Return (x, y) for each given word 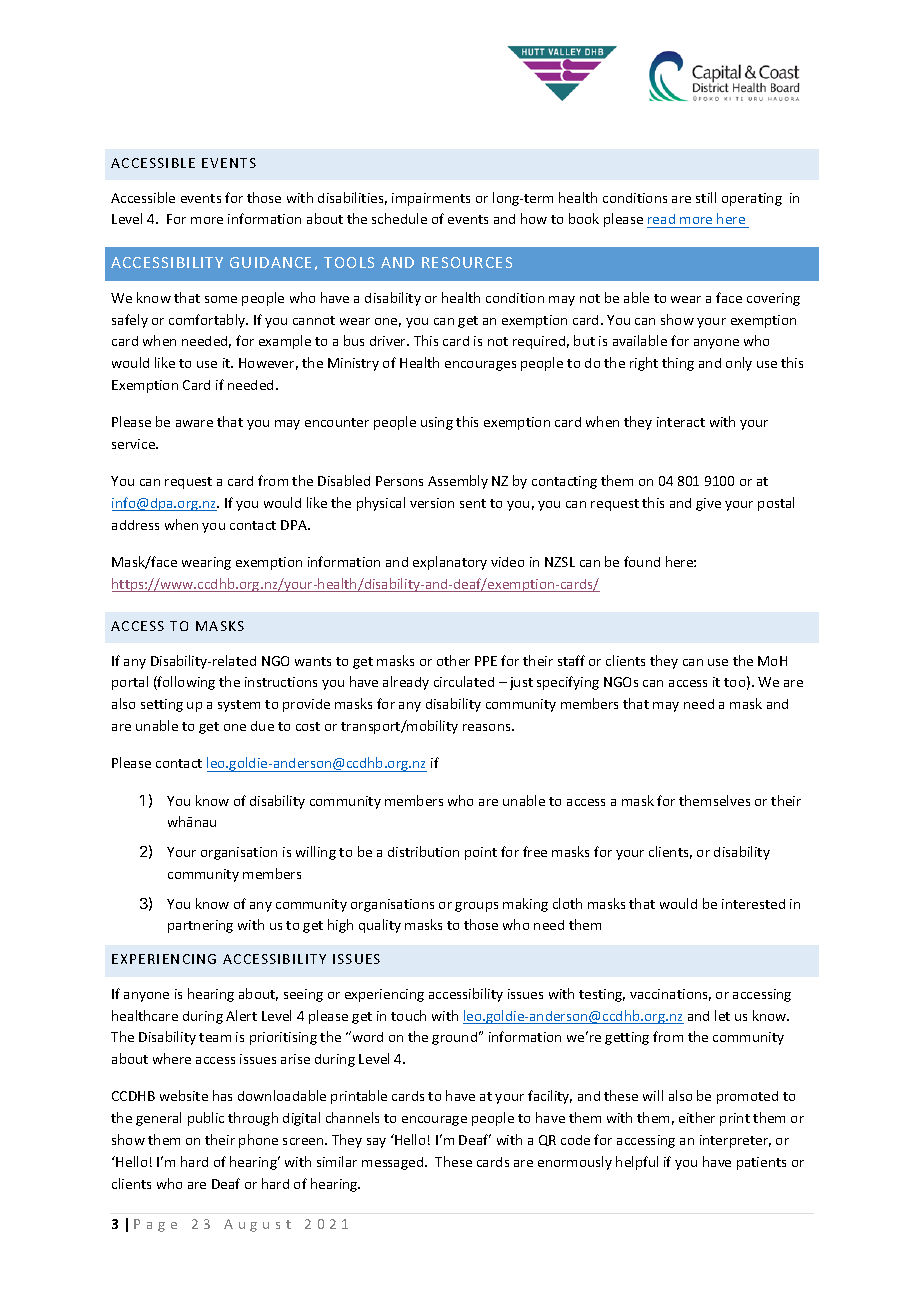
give (708, 504)
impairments (431, 199)
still (706, 197)
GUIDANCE (270, 262)
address (135, 525)
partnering (200, 926)
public (206, 1119)
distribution (423, 851)
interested (753, 904)
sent (473, 503)
